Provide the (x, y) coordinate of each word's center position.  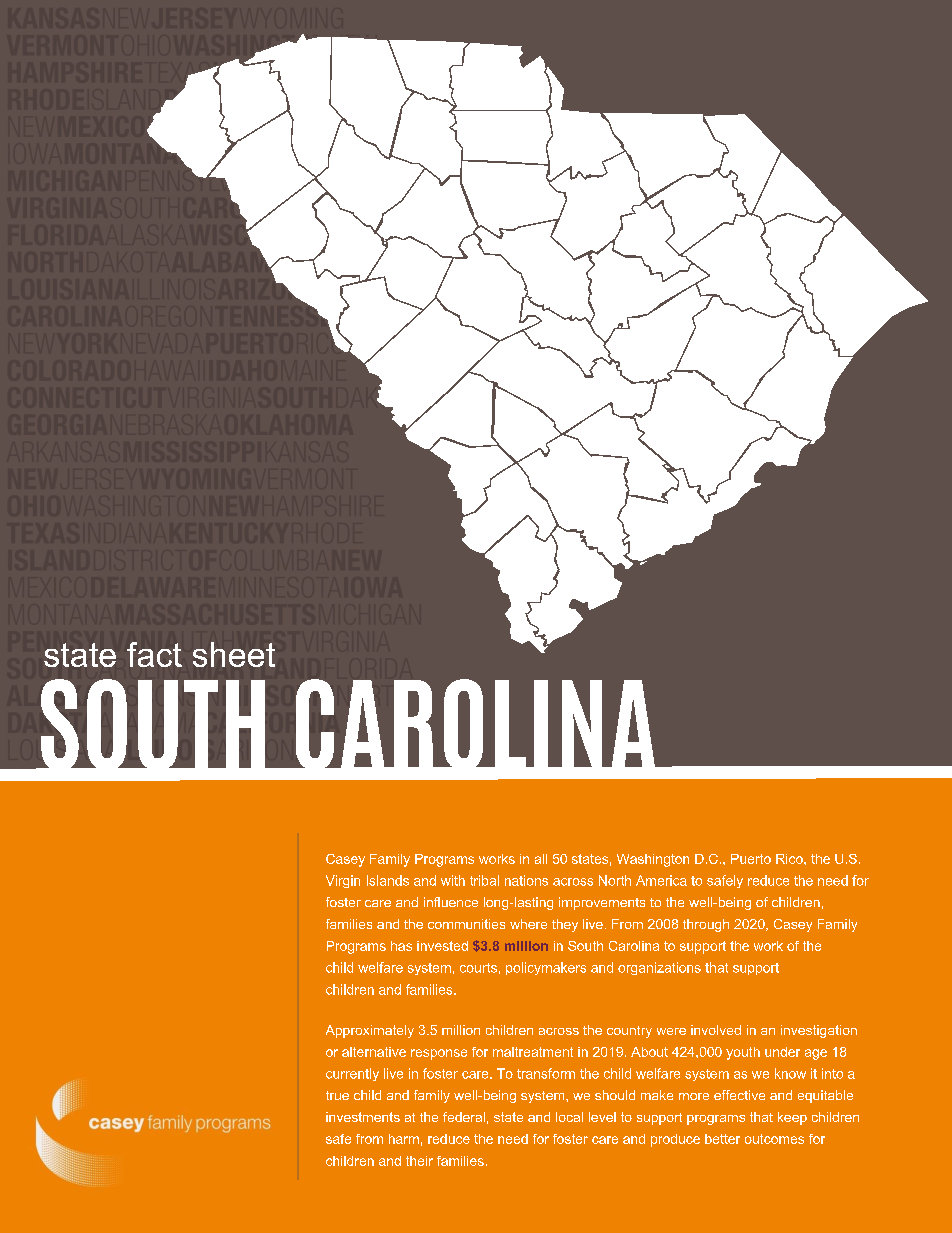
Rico (790, 859)
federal (464, 1117)
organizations (659, 968)
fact (154, 654)
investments (363, 1117)
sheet (234, 654)
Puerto (751, 859)
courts (478, 968)
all (541, 859)
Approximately (370, 1031)
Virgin (343, 881)
